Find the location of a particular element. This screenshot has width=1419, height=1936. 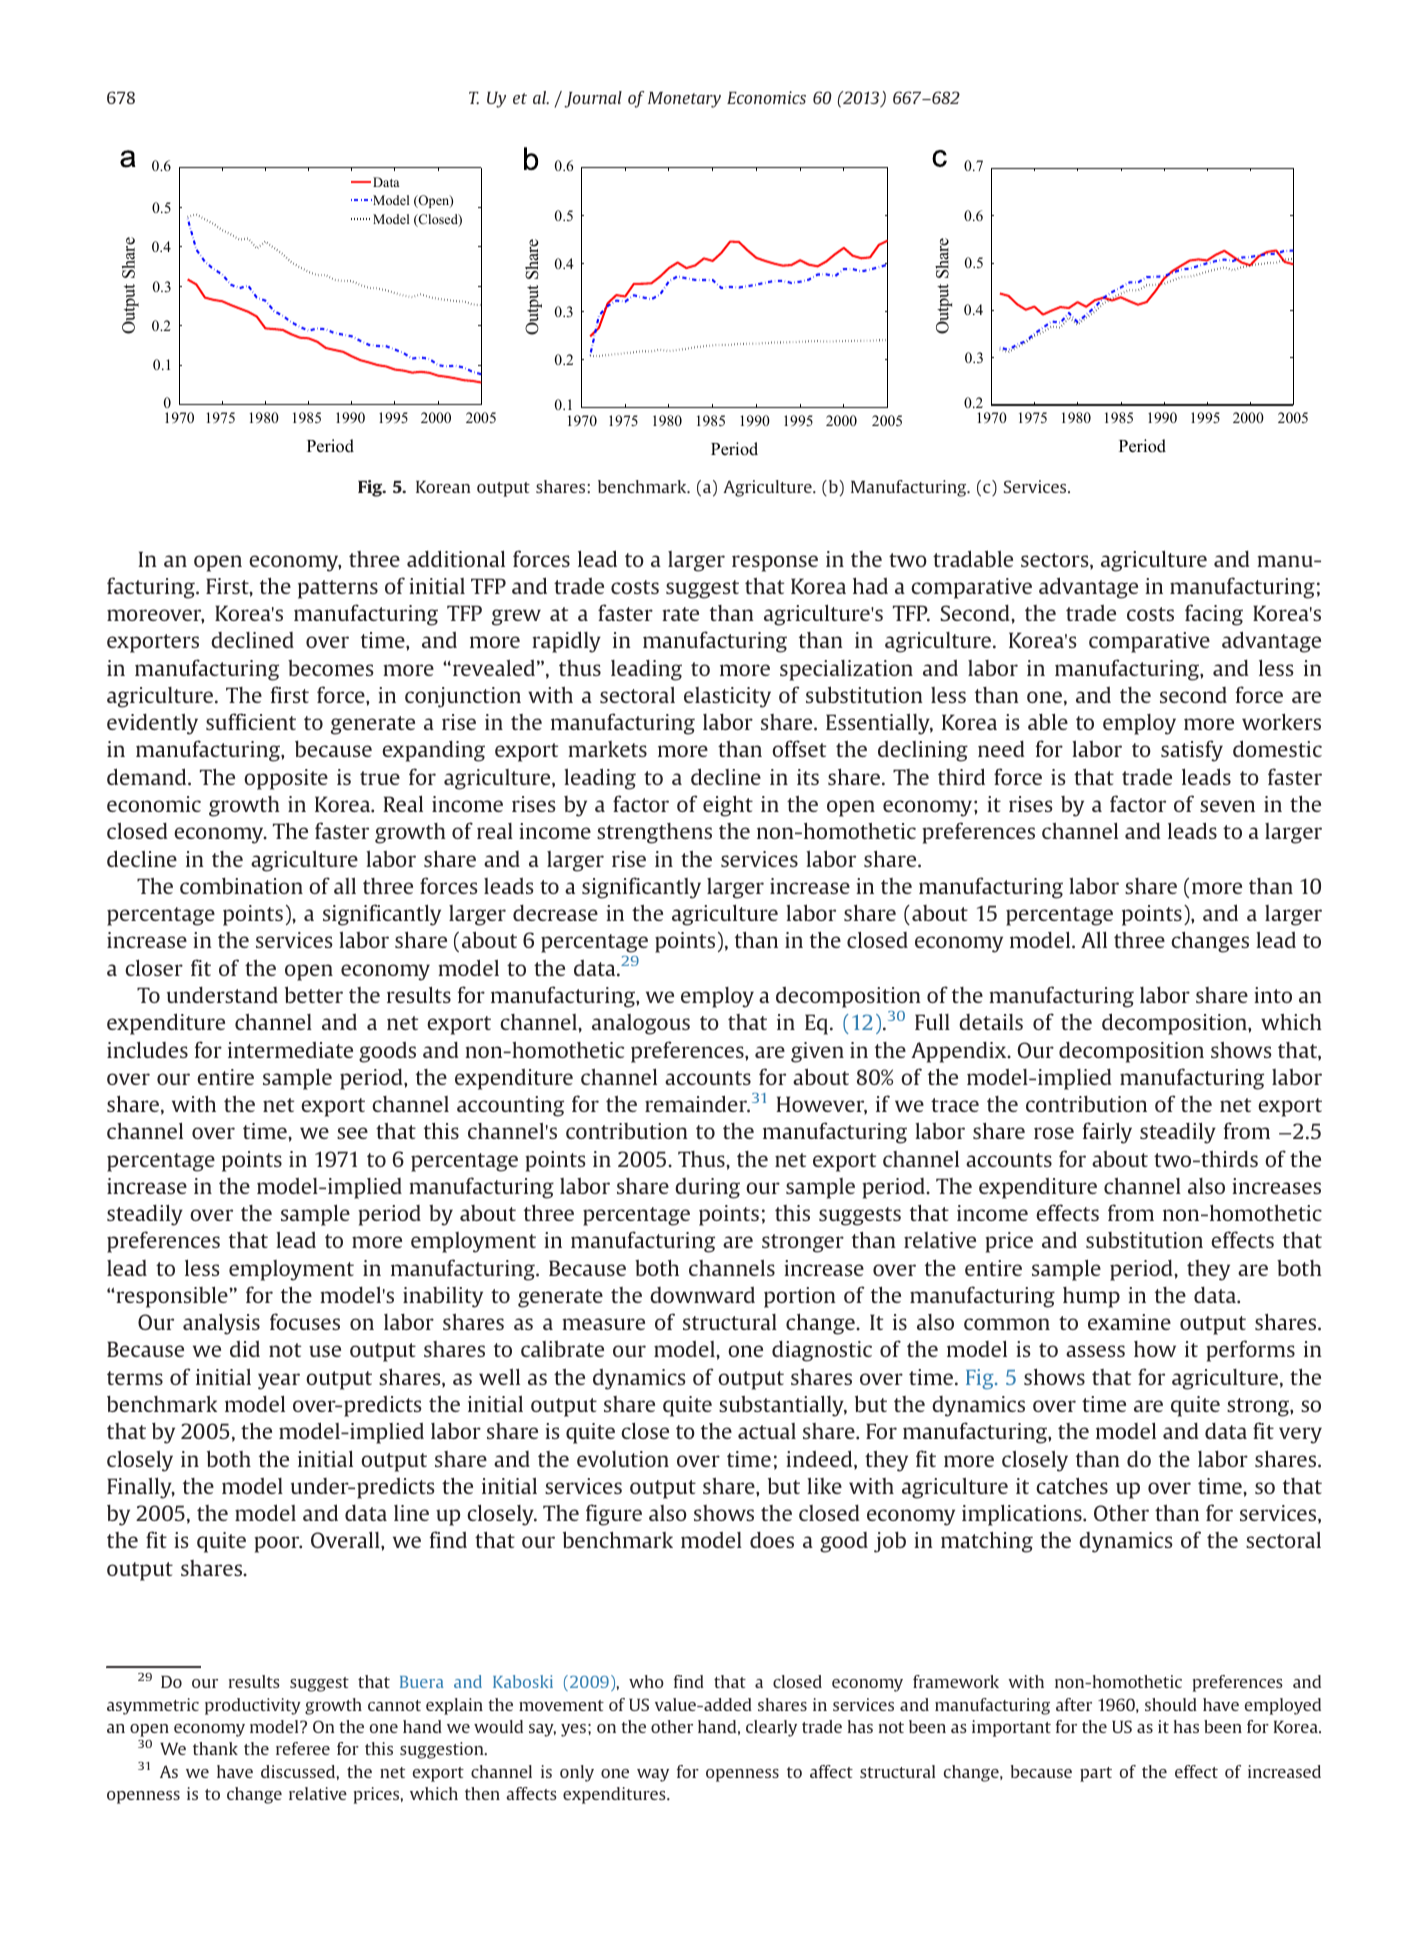

response is located at coordinates (775, 563).
